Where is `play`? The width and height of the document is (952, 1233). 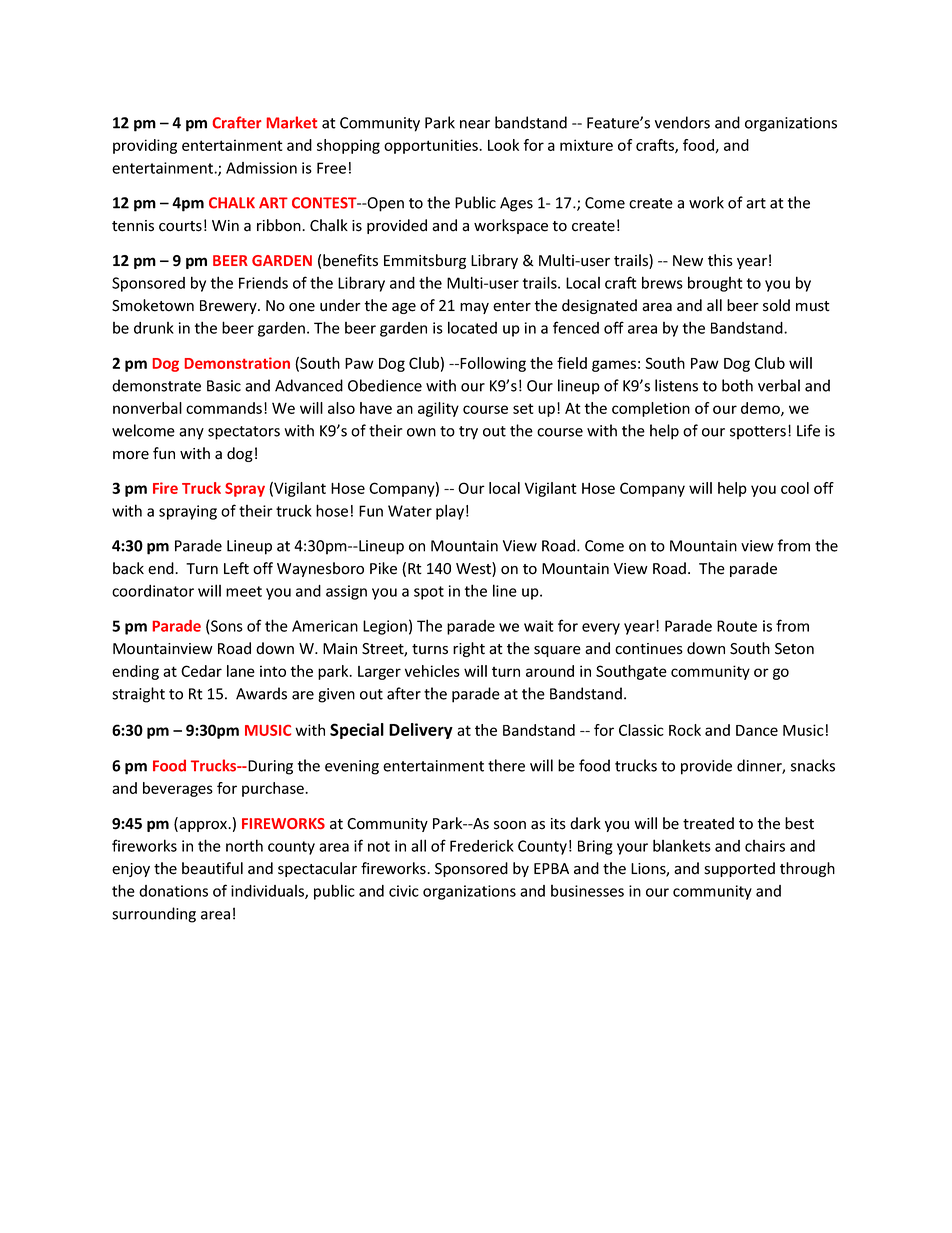
play is located at coordinates (450, 512).
